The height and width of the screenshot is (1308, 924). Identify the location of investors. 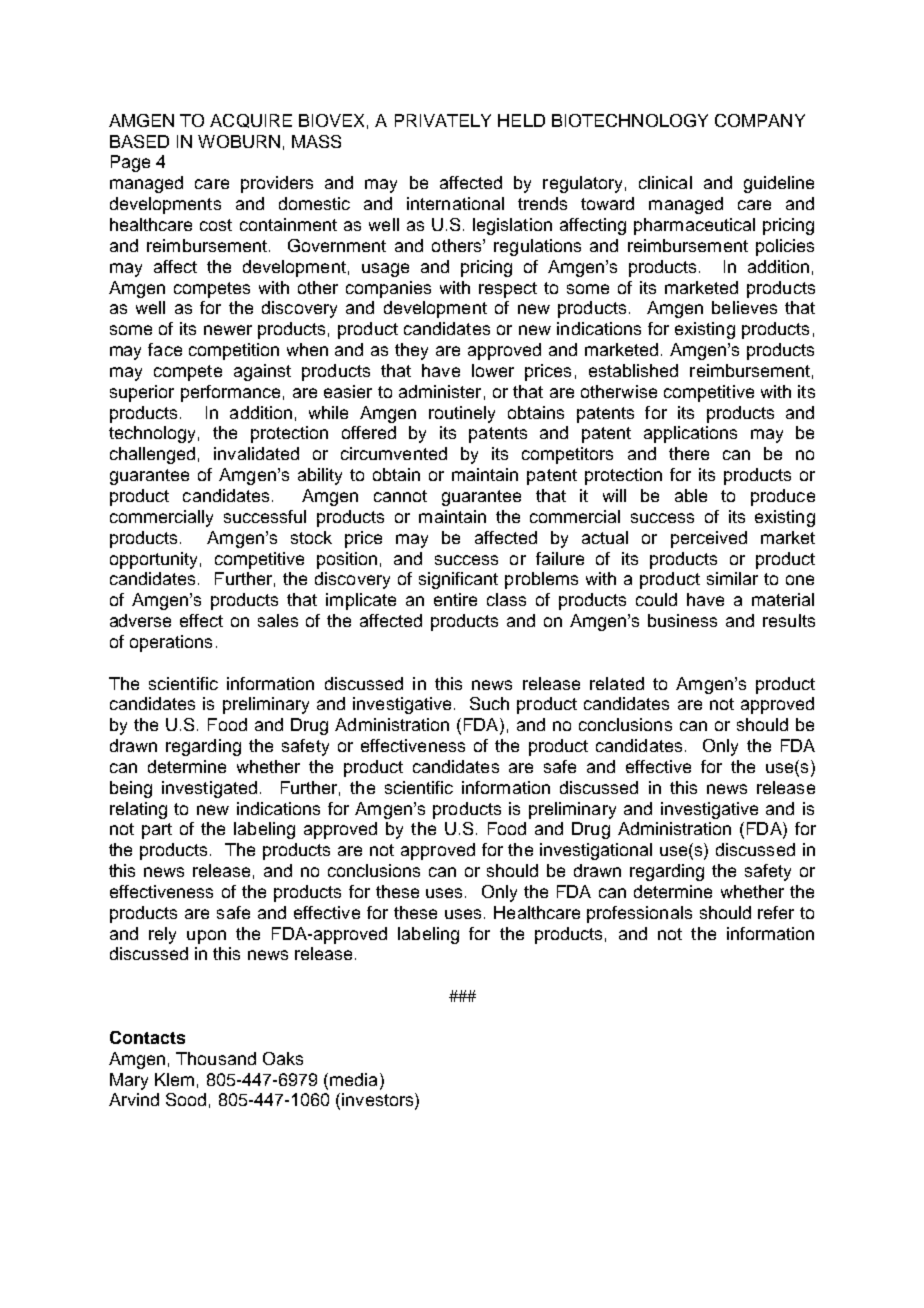
(379, 1101).
